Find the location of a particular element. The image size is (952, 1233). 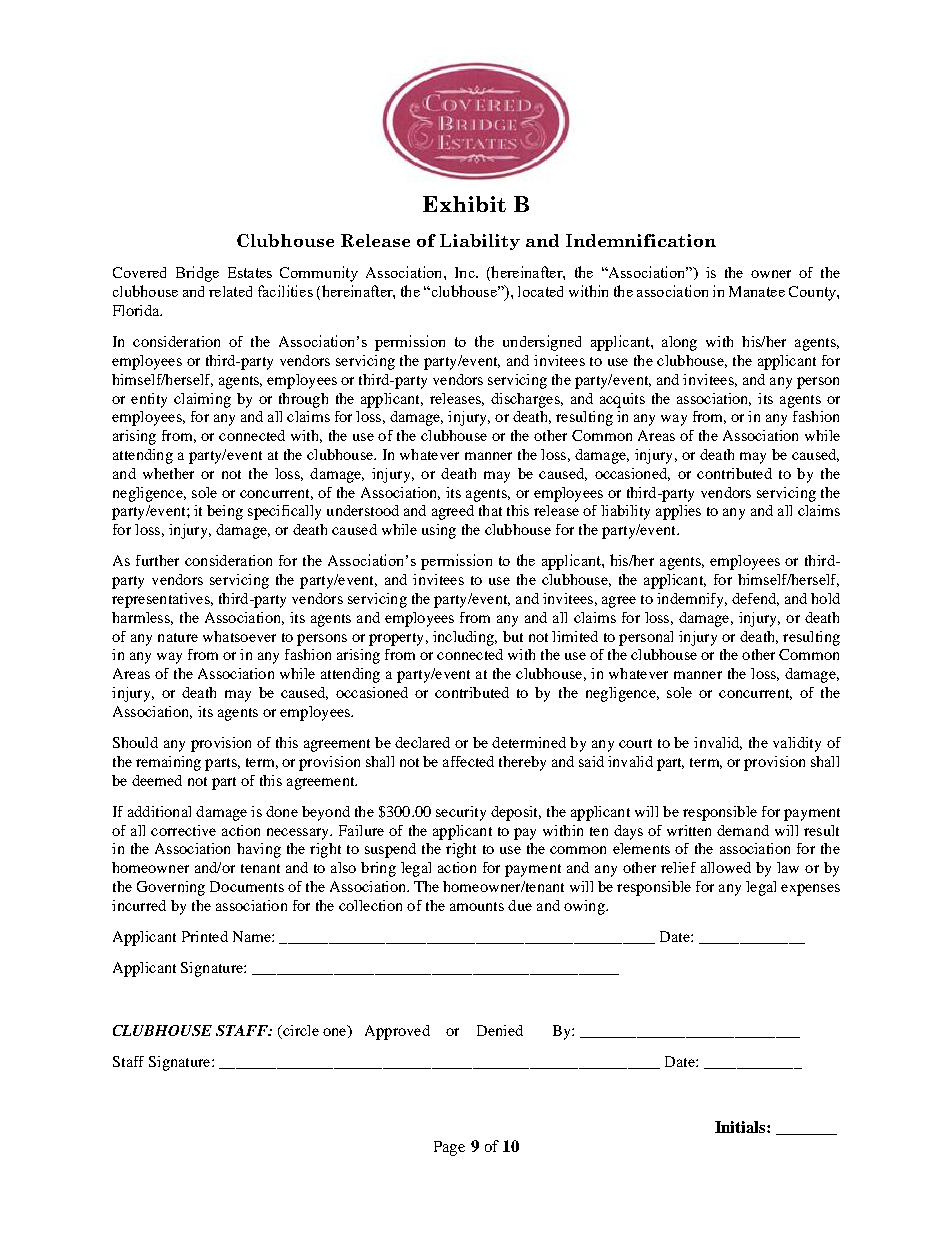

circle is located at coordinates (300, 1030).
